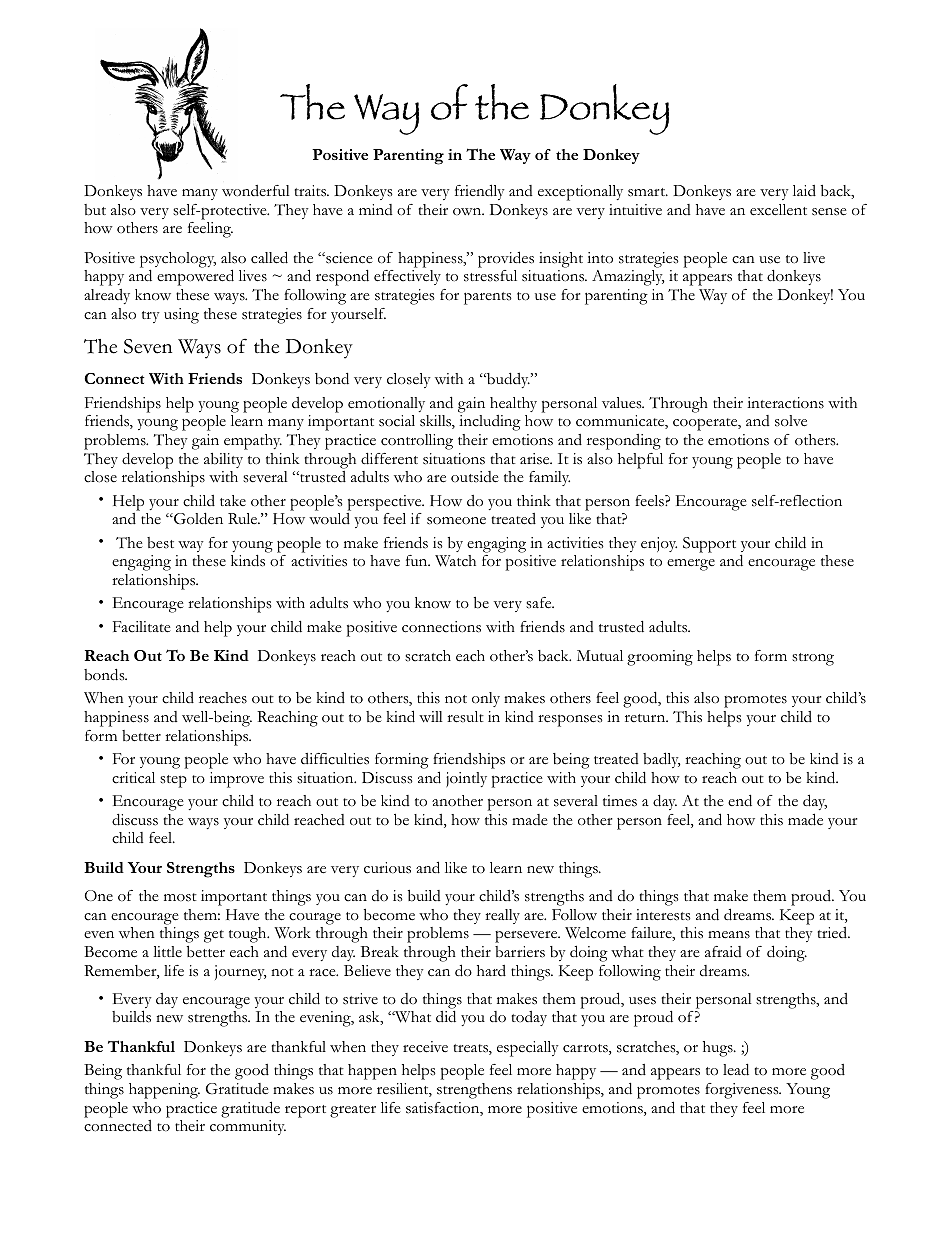 This document has height=1233, width=952. Describe the element at coordinates (178, 260) in the document. I see `psychology` at that location.
